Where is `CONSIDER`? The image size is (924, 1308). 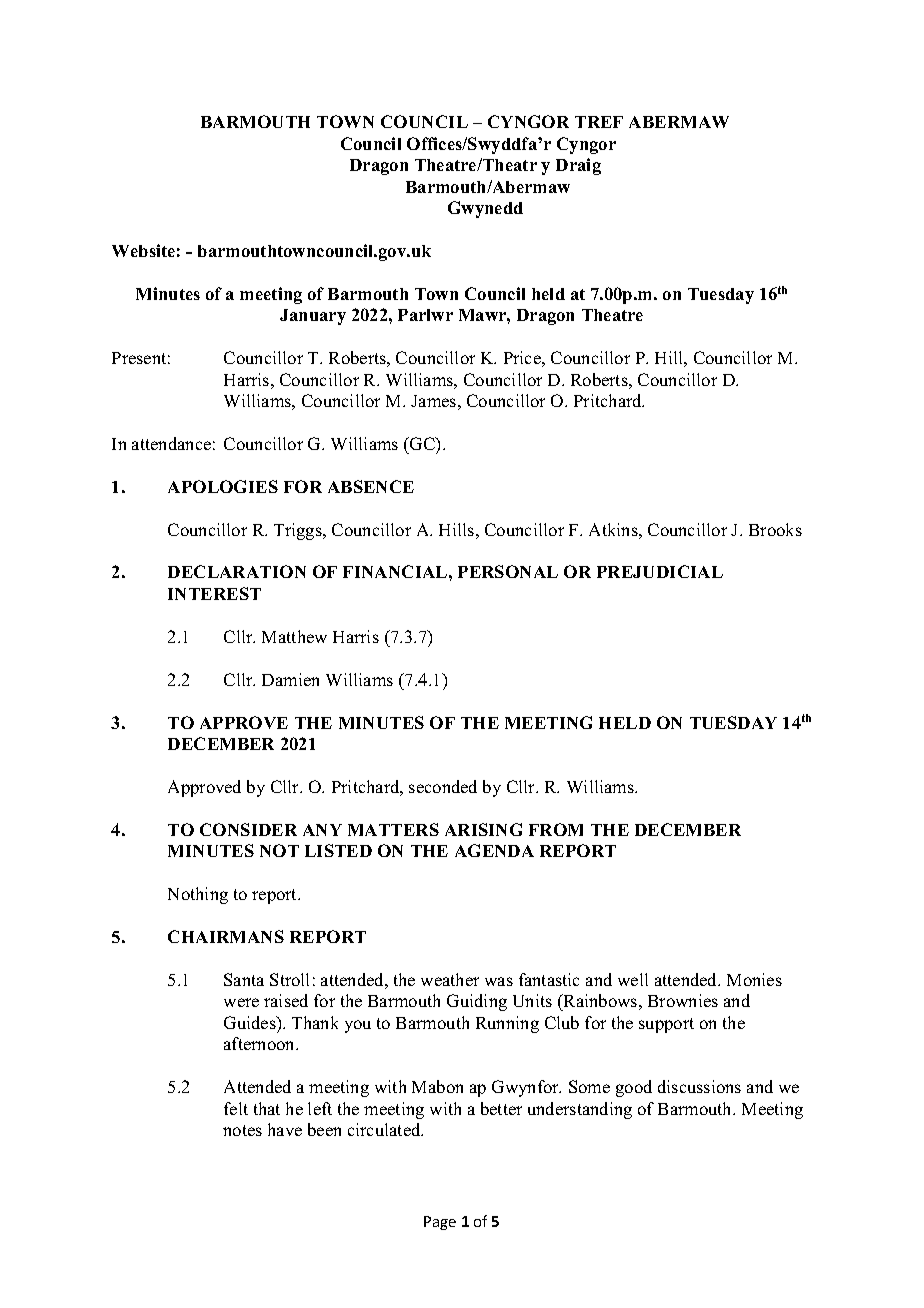
CONSIDER is located at coordinates (248, 829).
